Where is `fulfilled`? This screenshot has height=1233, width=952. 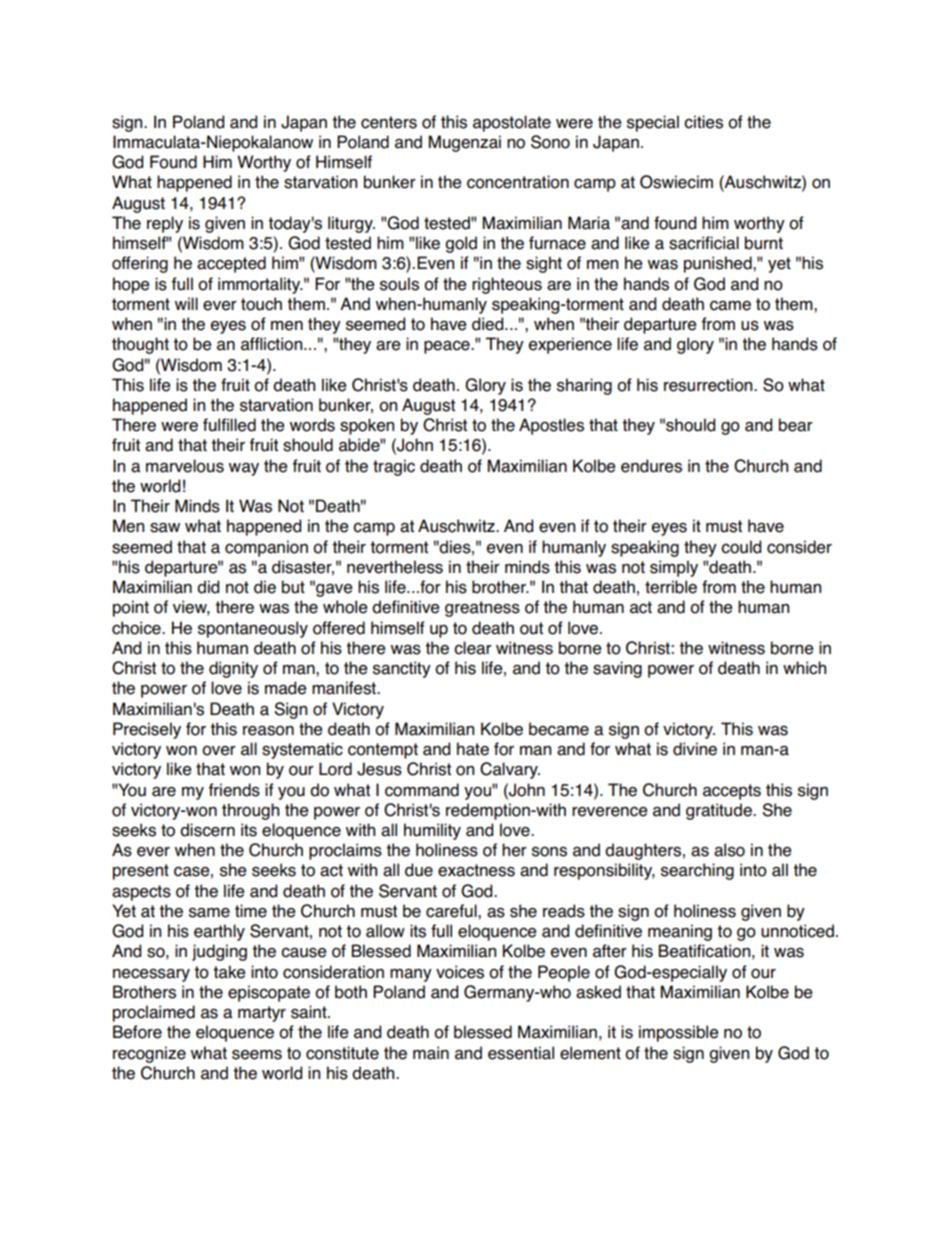
fulfilled is located at coordinates (229, 425).
